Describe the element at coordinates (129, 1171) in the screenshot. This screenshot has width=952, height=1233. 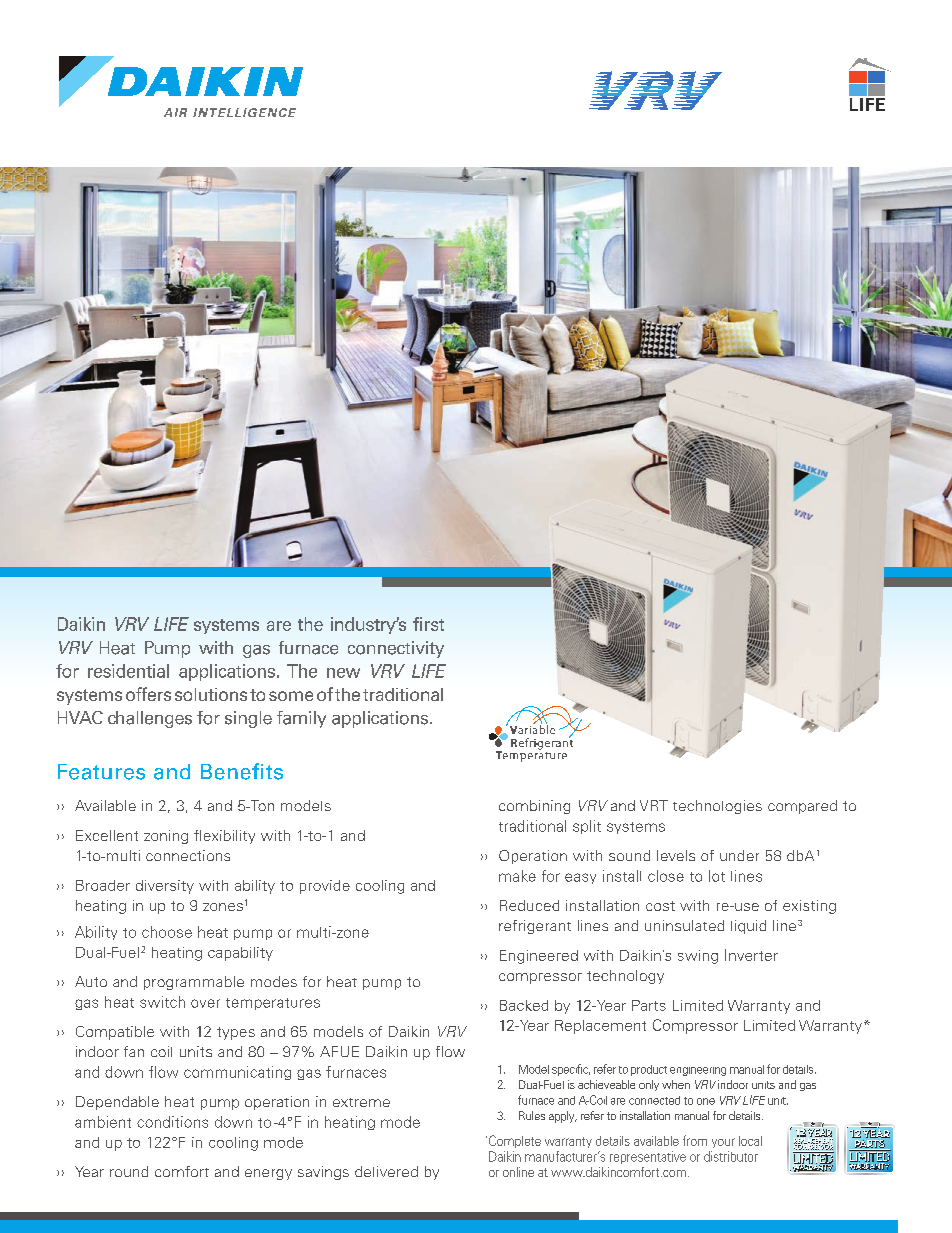
I see `round` at that location.
